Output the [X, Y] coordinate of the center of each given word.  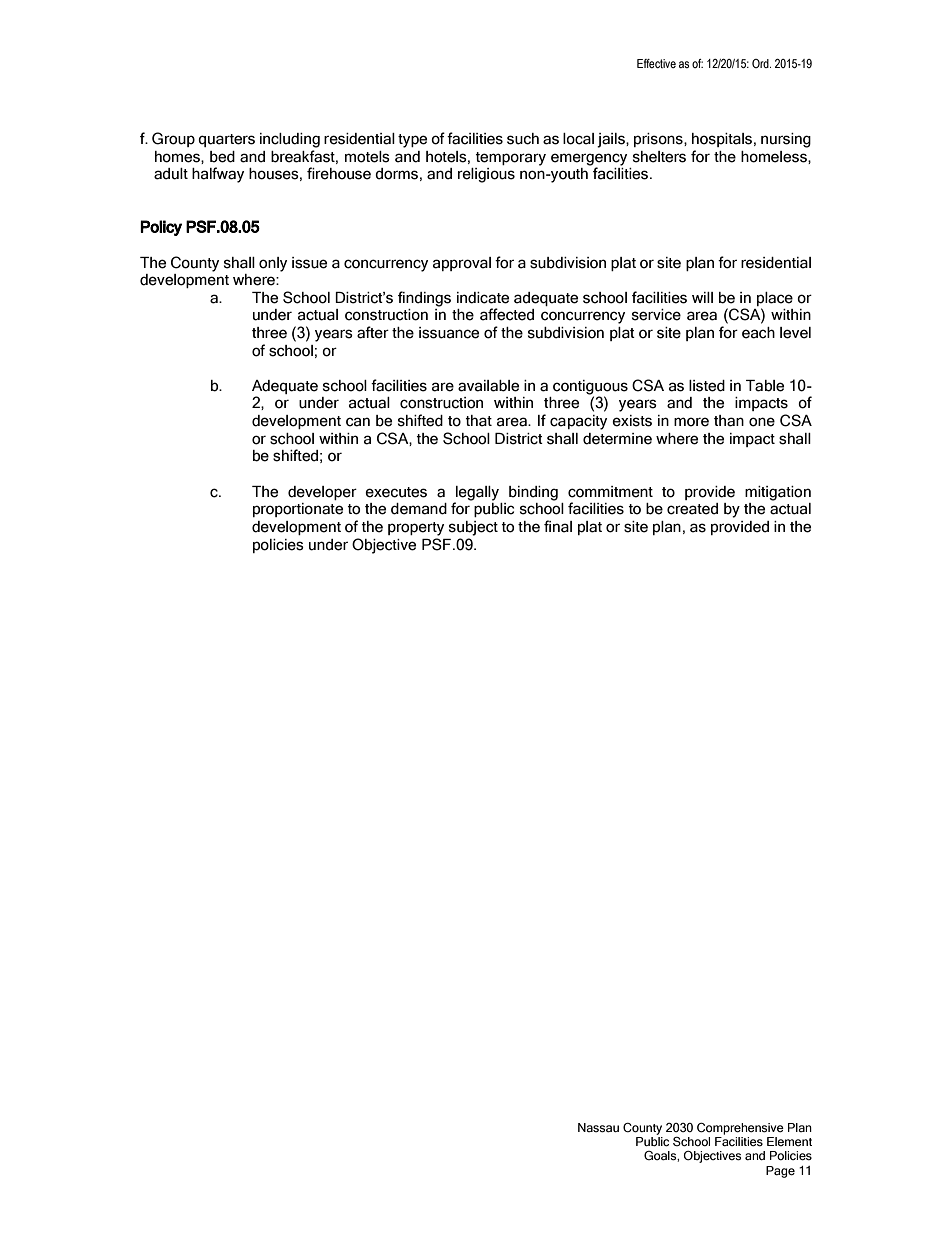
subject [473, 528]
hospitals [722, 140]
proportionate [298, 510]
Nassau [598, 1128]
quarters [226, 140]
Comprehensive [740, 1129]
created [692, 509]
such [523, 139]
